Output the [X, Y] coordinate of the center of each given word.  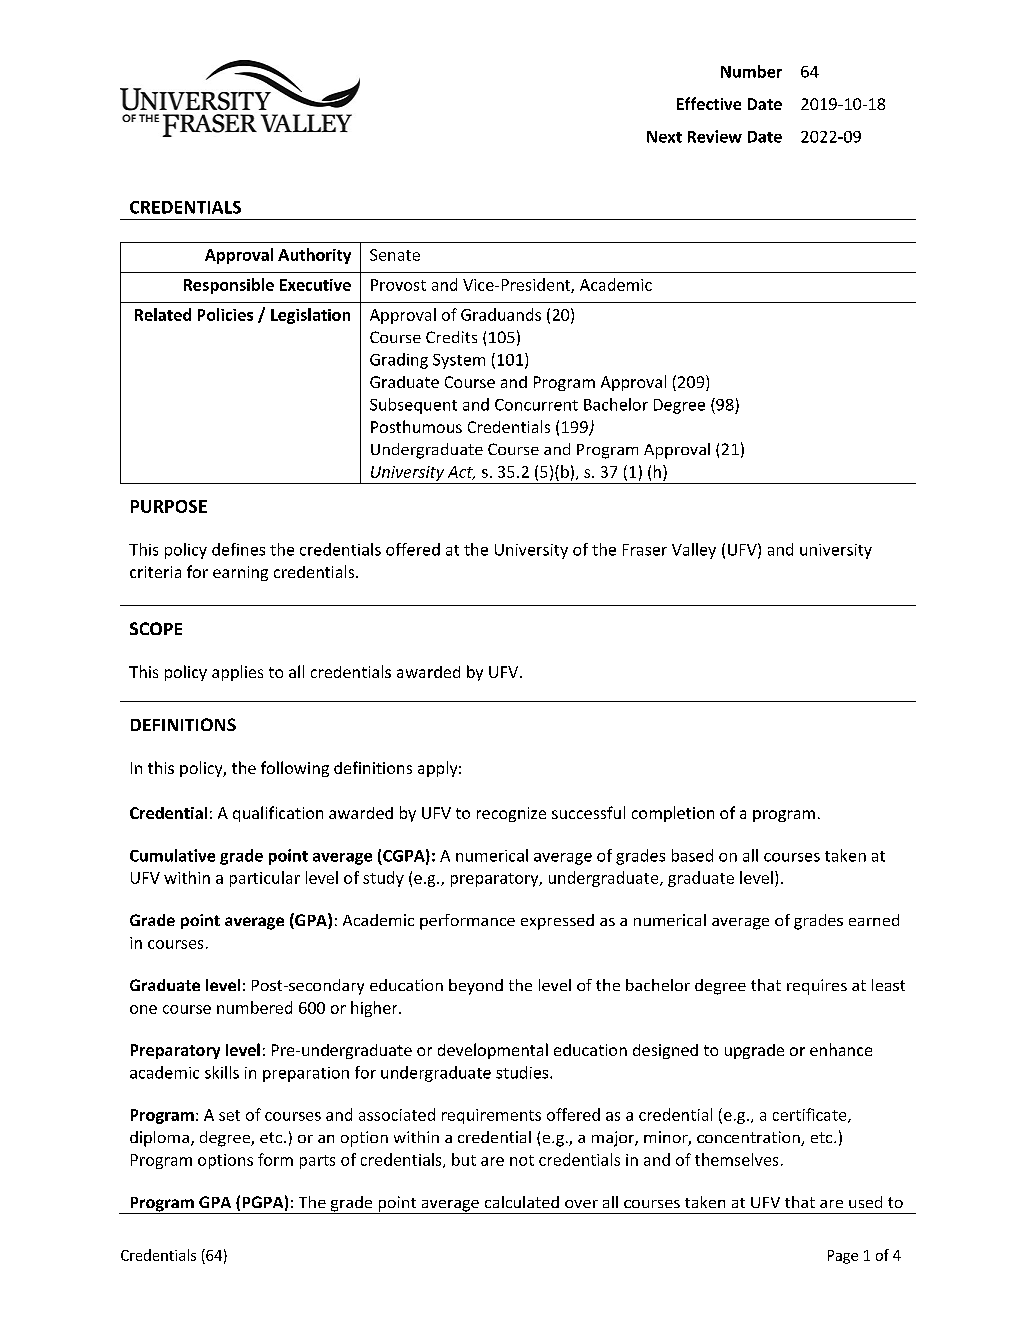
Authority [314, 256]
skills [222, 1072]
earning [240, 573]
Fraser [645, 550]
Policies [225, 314]
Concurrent [536, 405]
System [459, 361]
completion [673, 814]
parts [317, 1162]
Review [715, 136]
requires [817, 987]
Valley [694, 551]
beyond [476, 987]
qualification [278, 814]
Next [664, 137]
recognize [511, 814]
